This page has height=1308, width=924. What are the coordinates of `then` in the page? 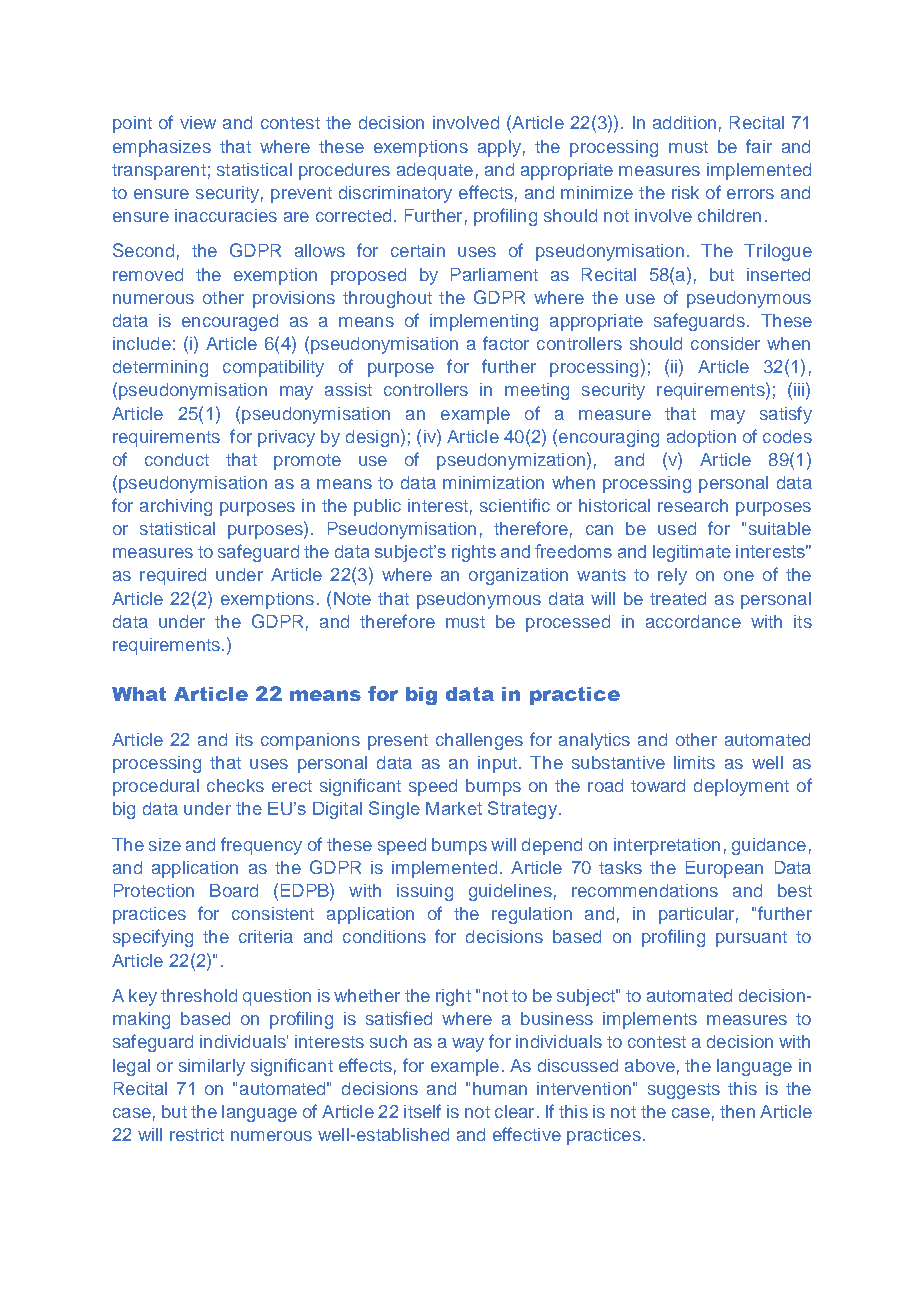 It's located at (737, 1111).
